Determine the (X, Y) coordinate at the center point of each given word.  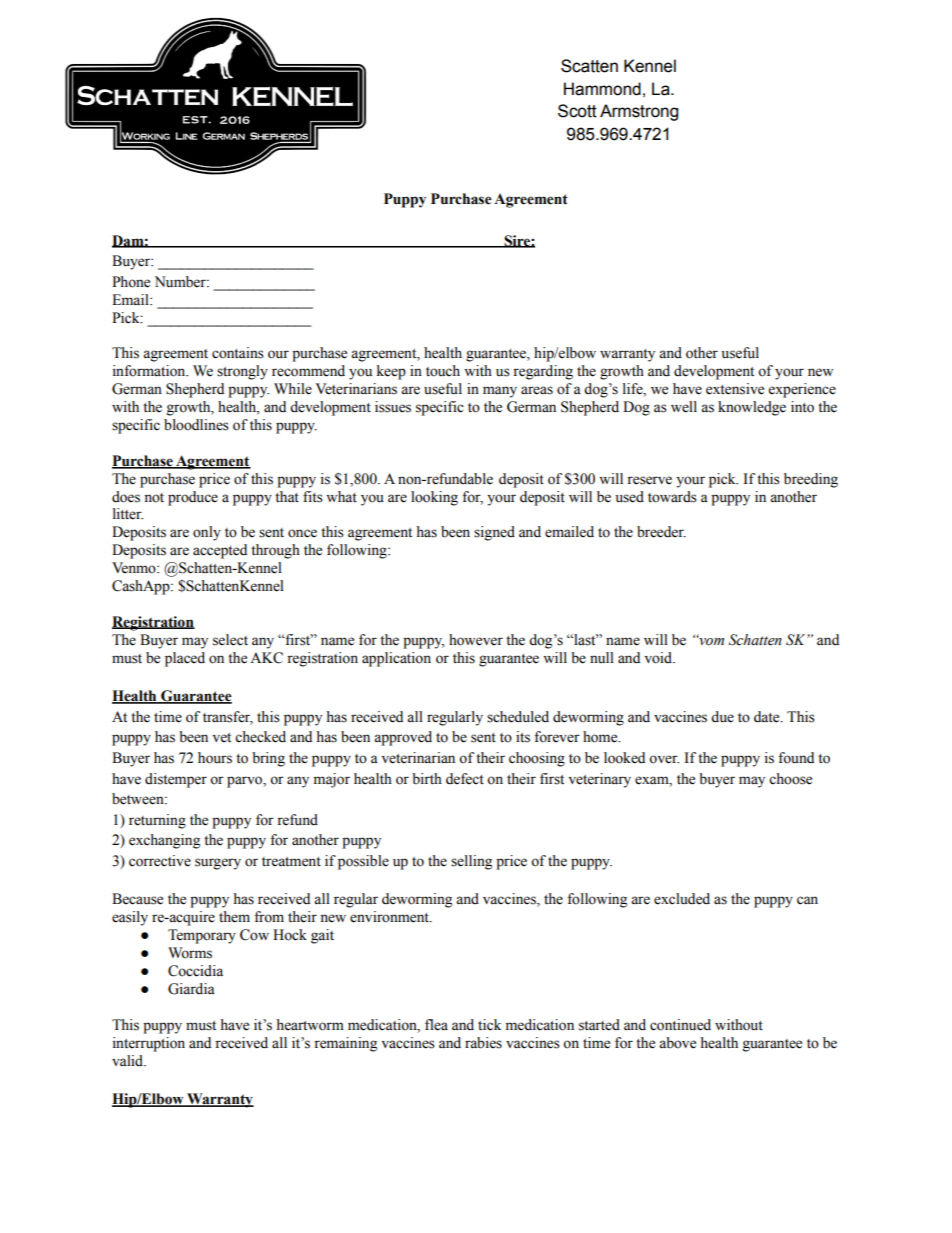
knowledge (752, 408)
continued (680, 1025)
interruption (149, 1044)
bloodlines (196, 425)
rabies (483, 1043)
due (722, 717)
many (500, 392)
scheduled (518, 717)
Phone (131, 282)
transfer (228, 717)
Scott (577, 111)
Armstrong (639, 112)
